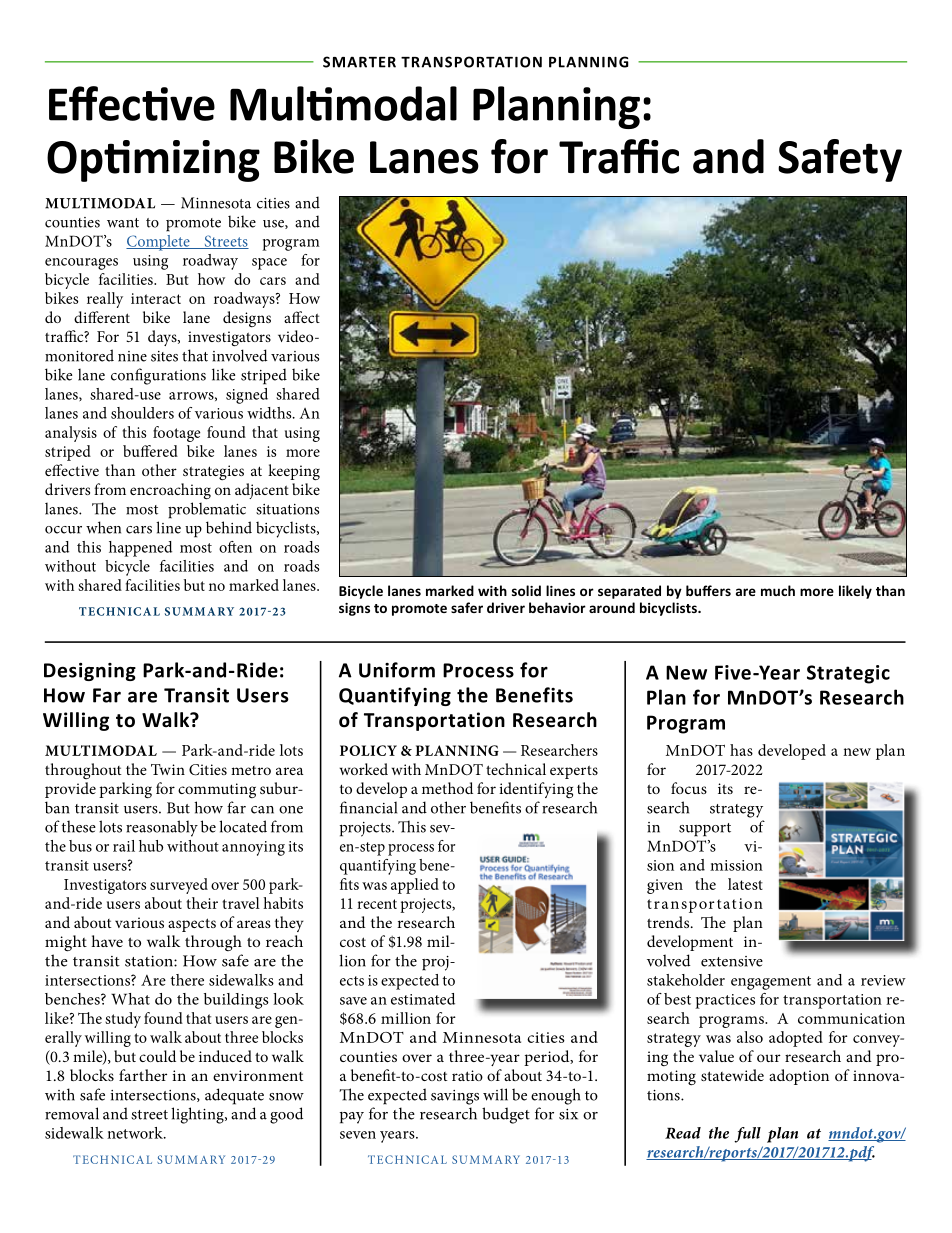  I want to click on latest, so click(745, 884).
